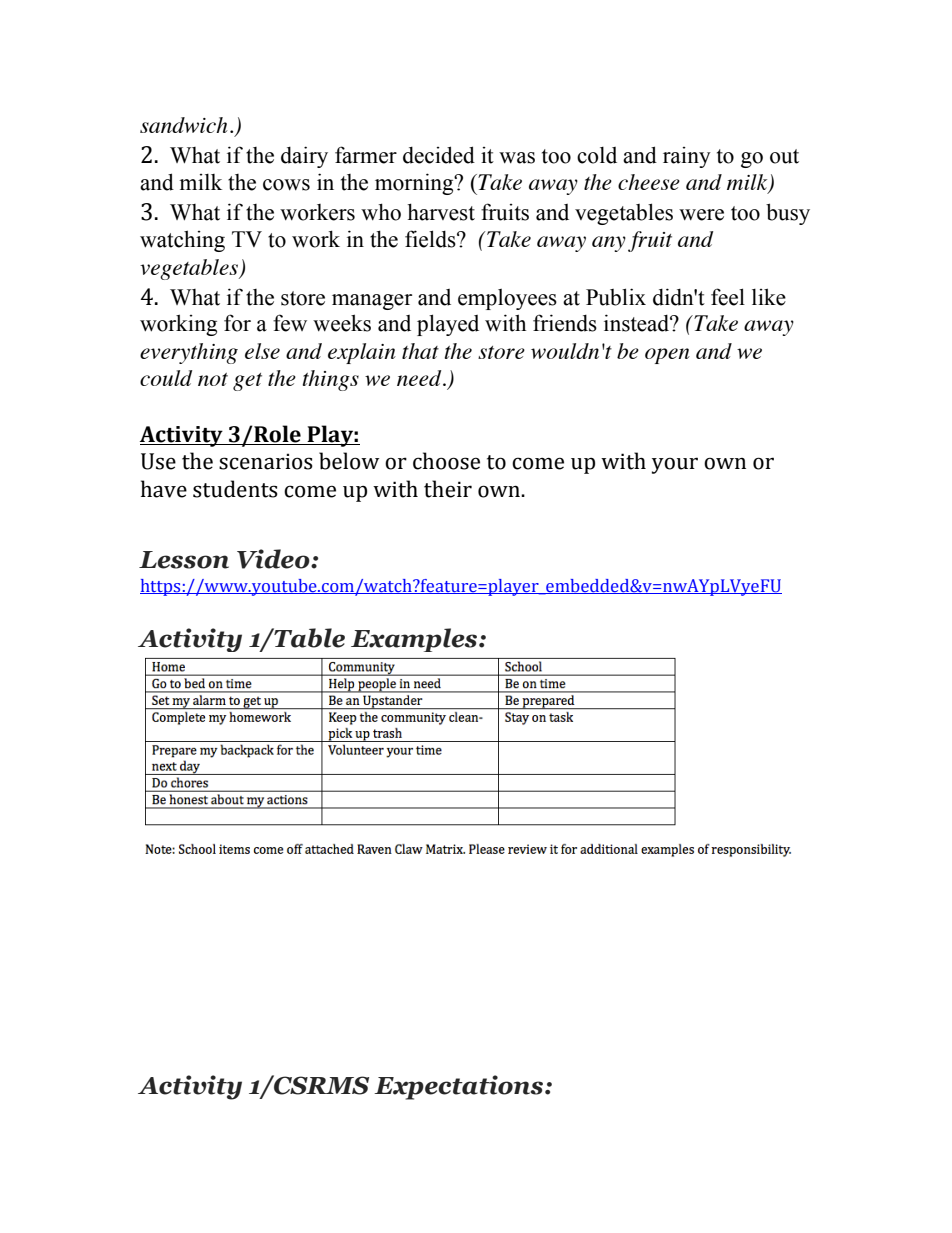 The height and width of the screenshot is (1233, 952). What do you see at coordinates (184, 560) in the screenshot?
I see `Lesson` at bounding box center [184, 560].
